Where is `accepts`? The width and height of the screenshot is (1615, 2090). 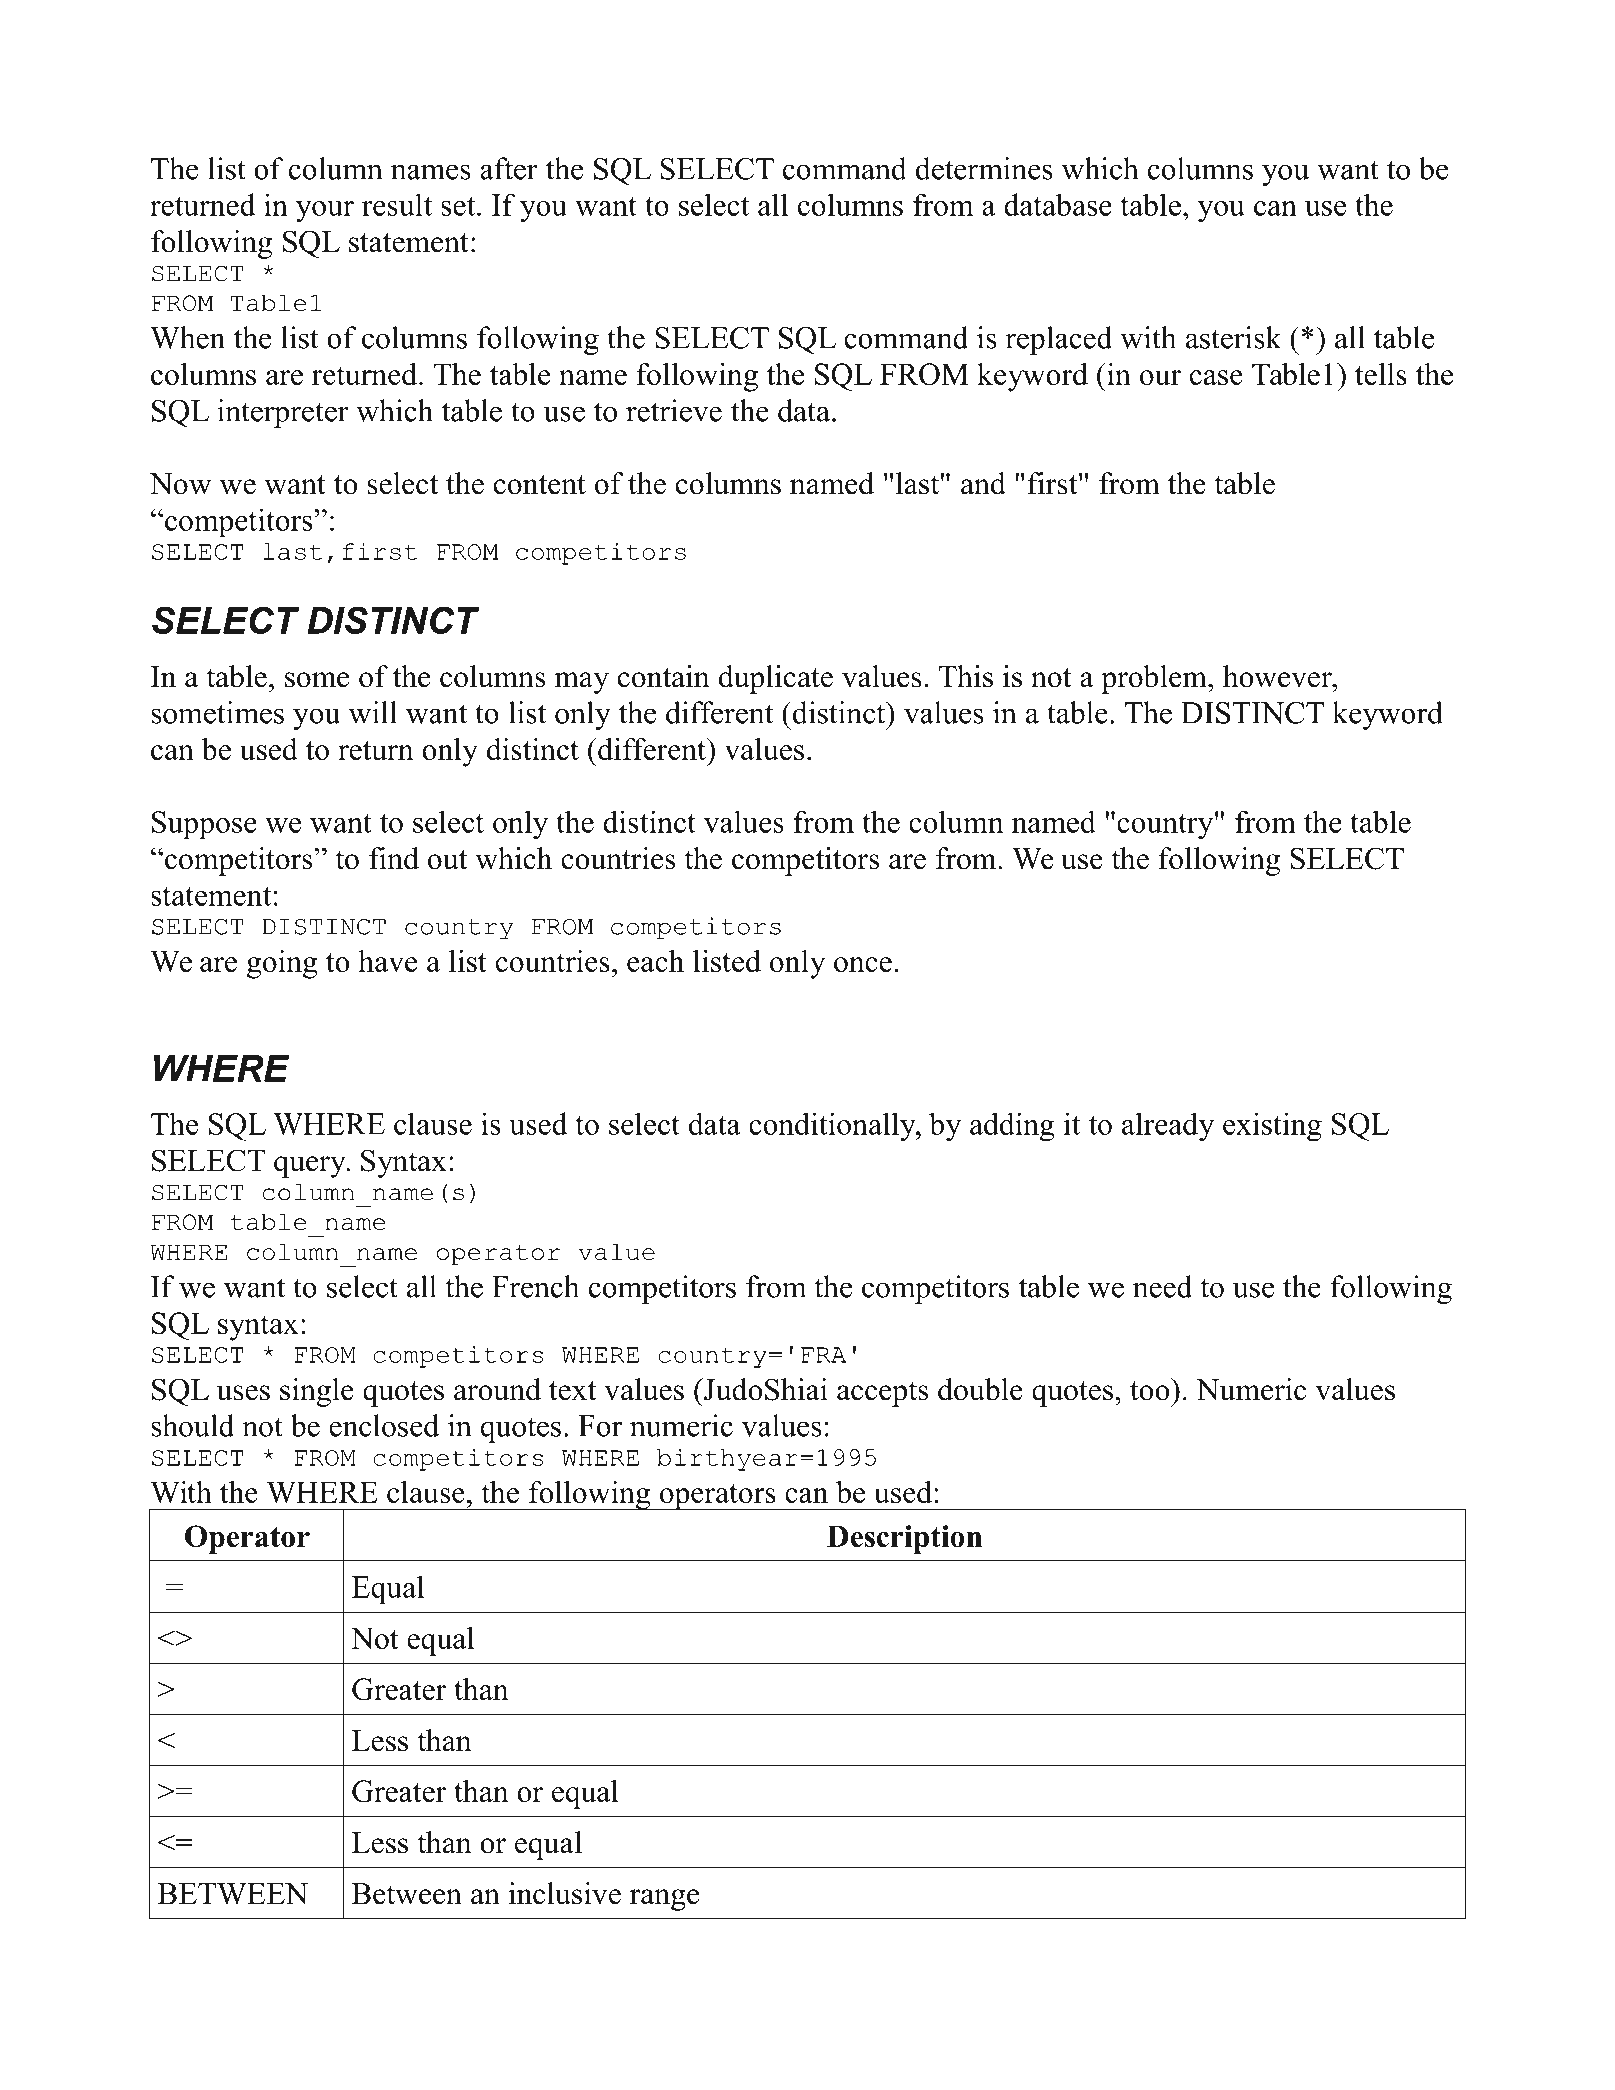
accepts is located at coordinates (882, 1394).
